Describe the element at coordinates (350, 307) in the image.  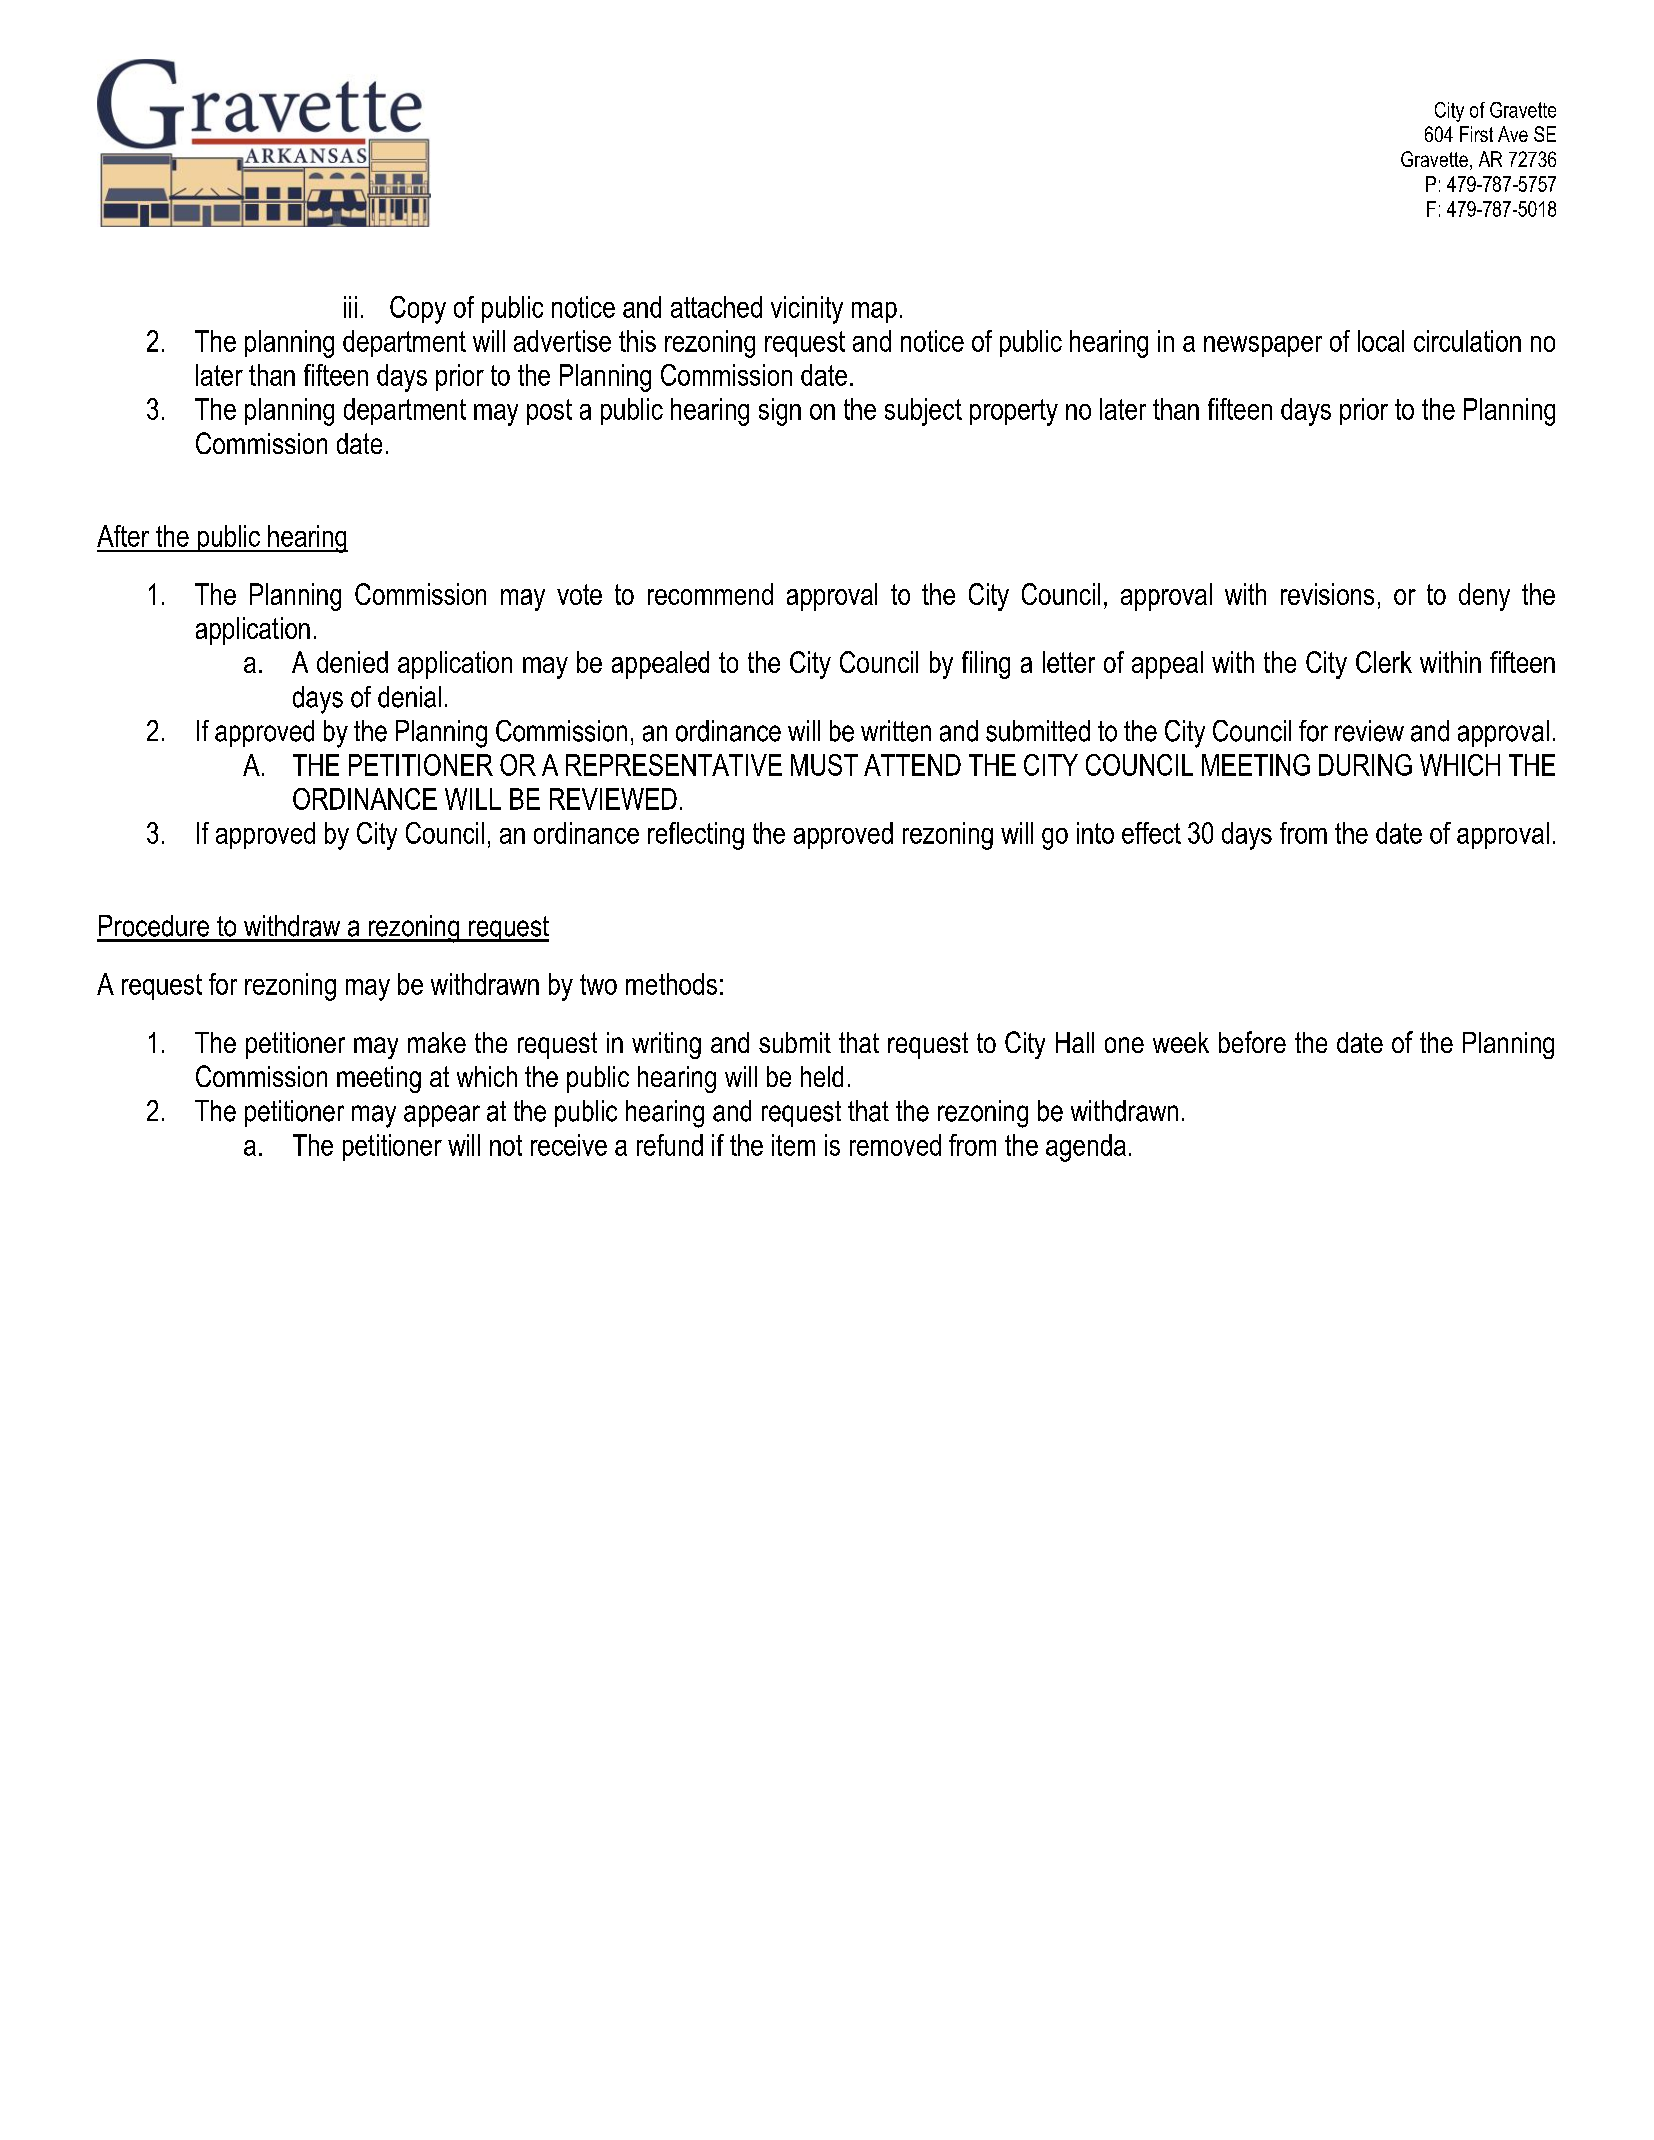
I see `iii` at that location.
